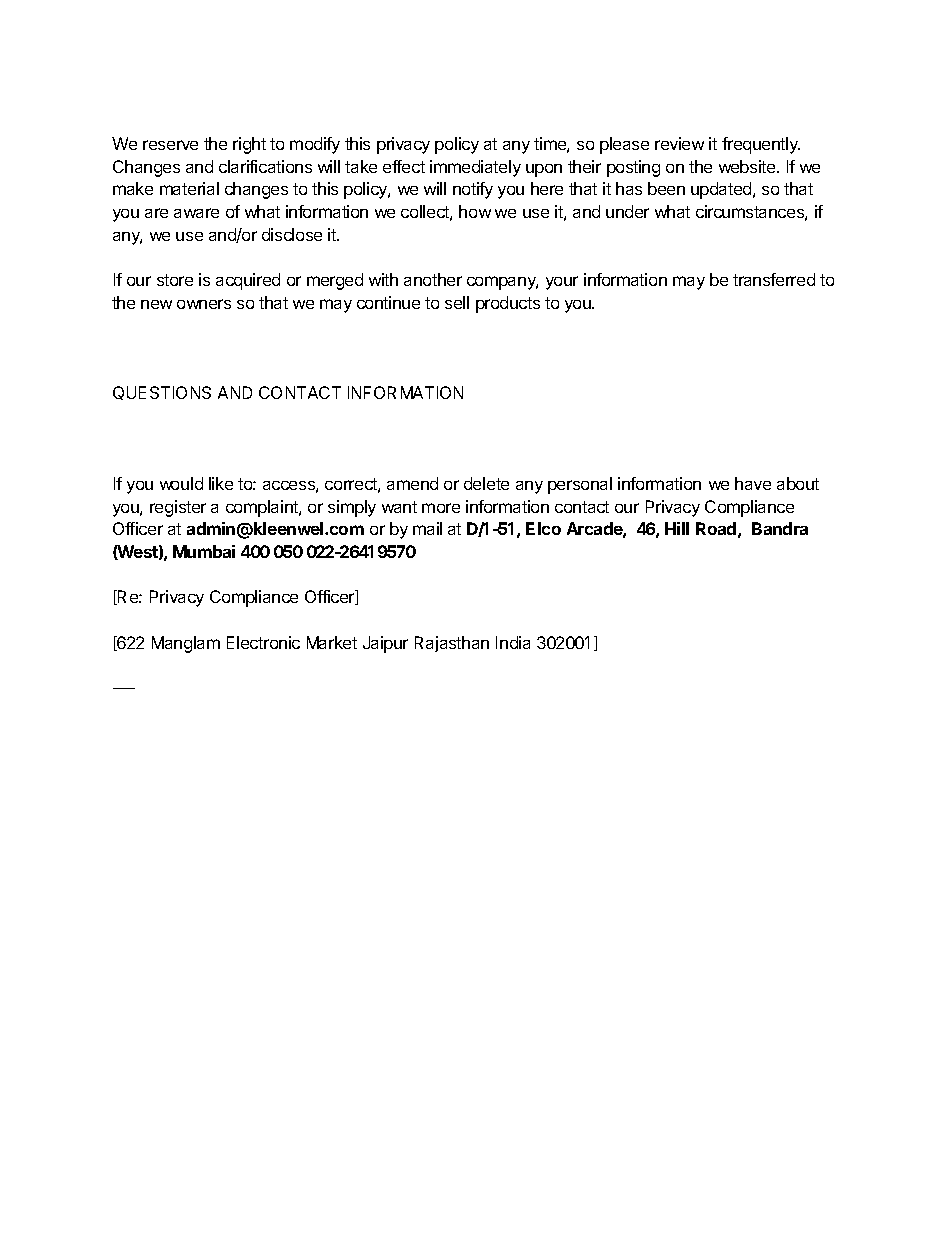 The height and width of the image is (1233, 952). I want to click on right, so click(249, 145).
